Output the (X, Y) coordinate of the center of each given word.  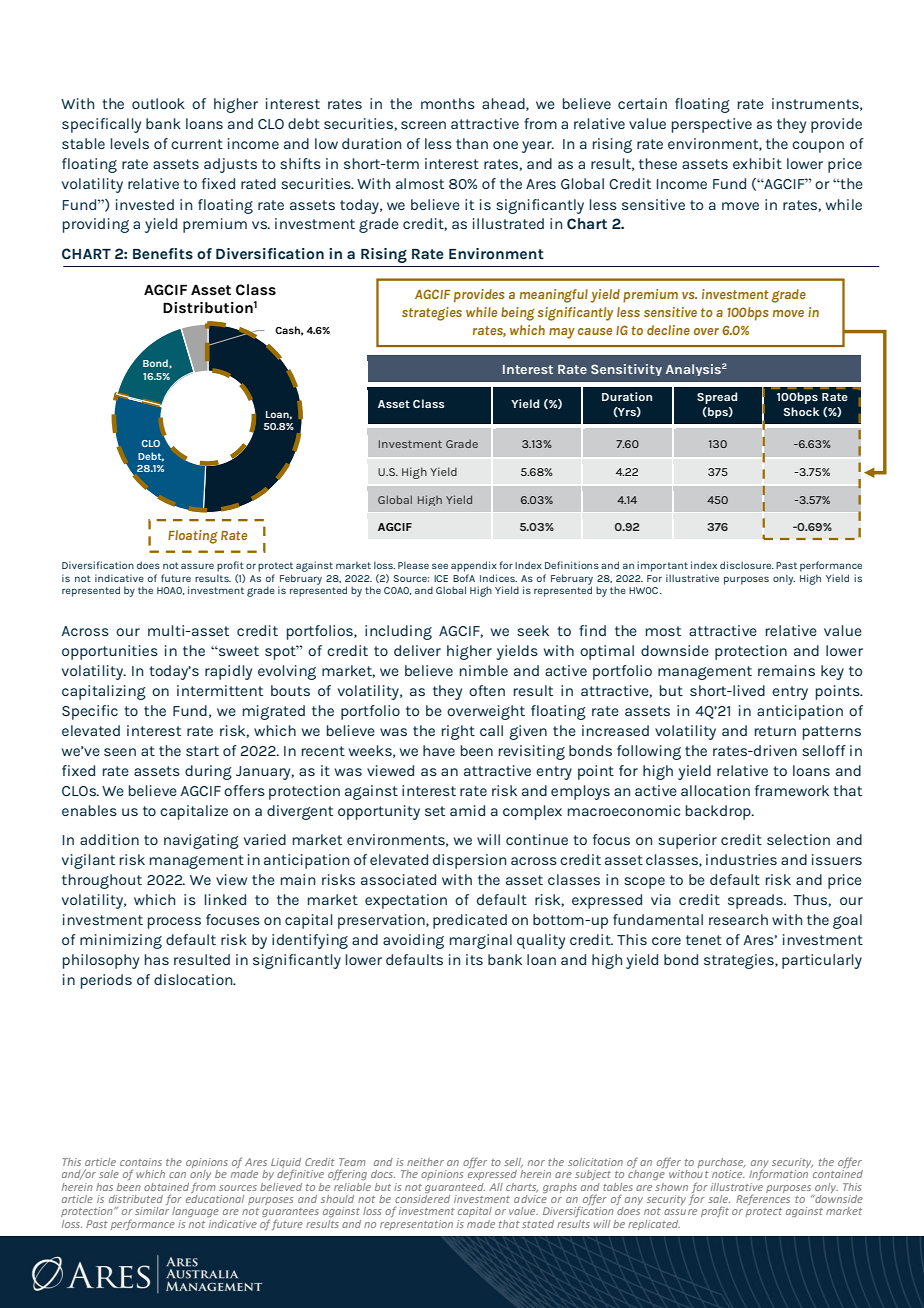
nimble (484, 670)
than (472, 143)
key (832, 672)
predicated (470, 921)
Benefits (163, 253)
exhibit (757, 163)
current (197, 144)
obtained (166, 1187)
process (174, 923)
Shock (801, 411)
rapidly (228, 672)
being (518, 314)
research (738, 919)
